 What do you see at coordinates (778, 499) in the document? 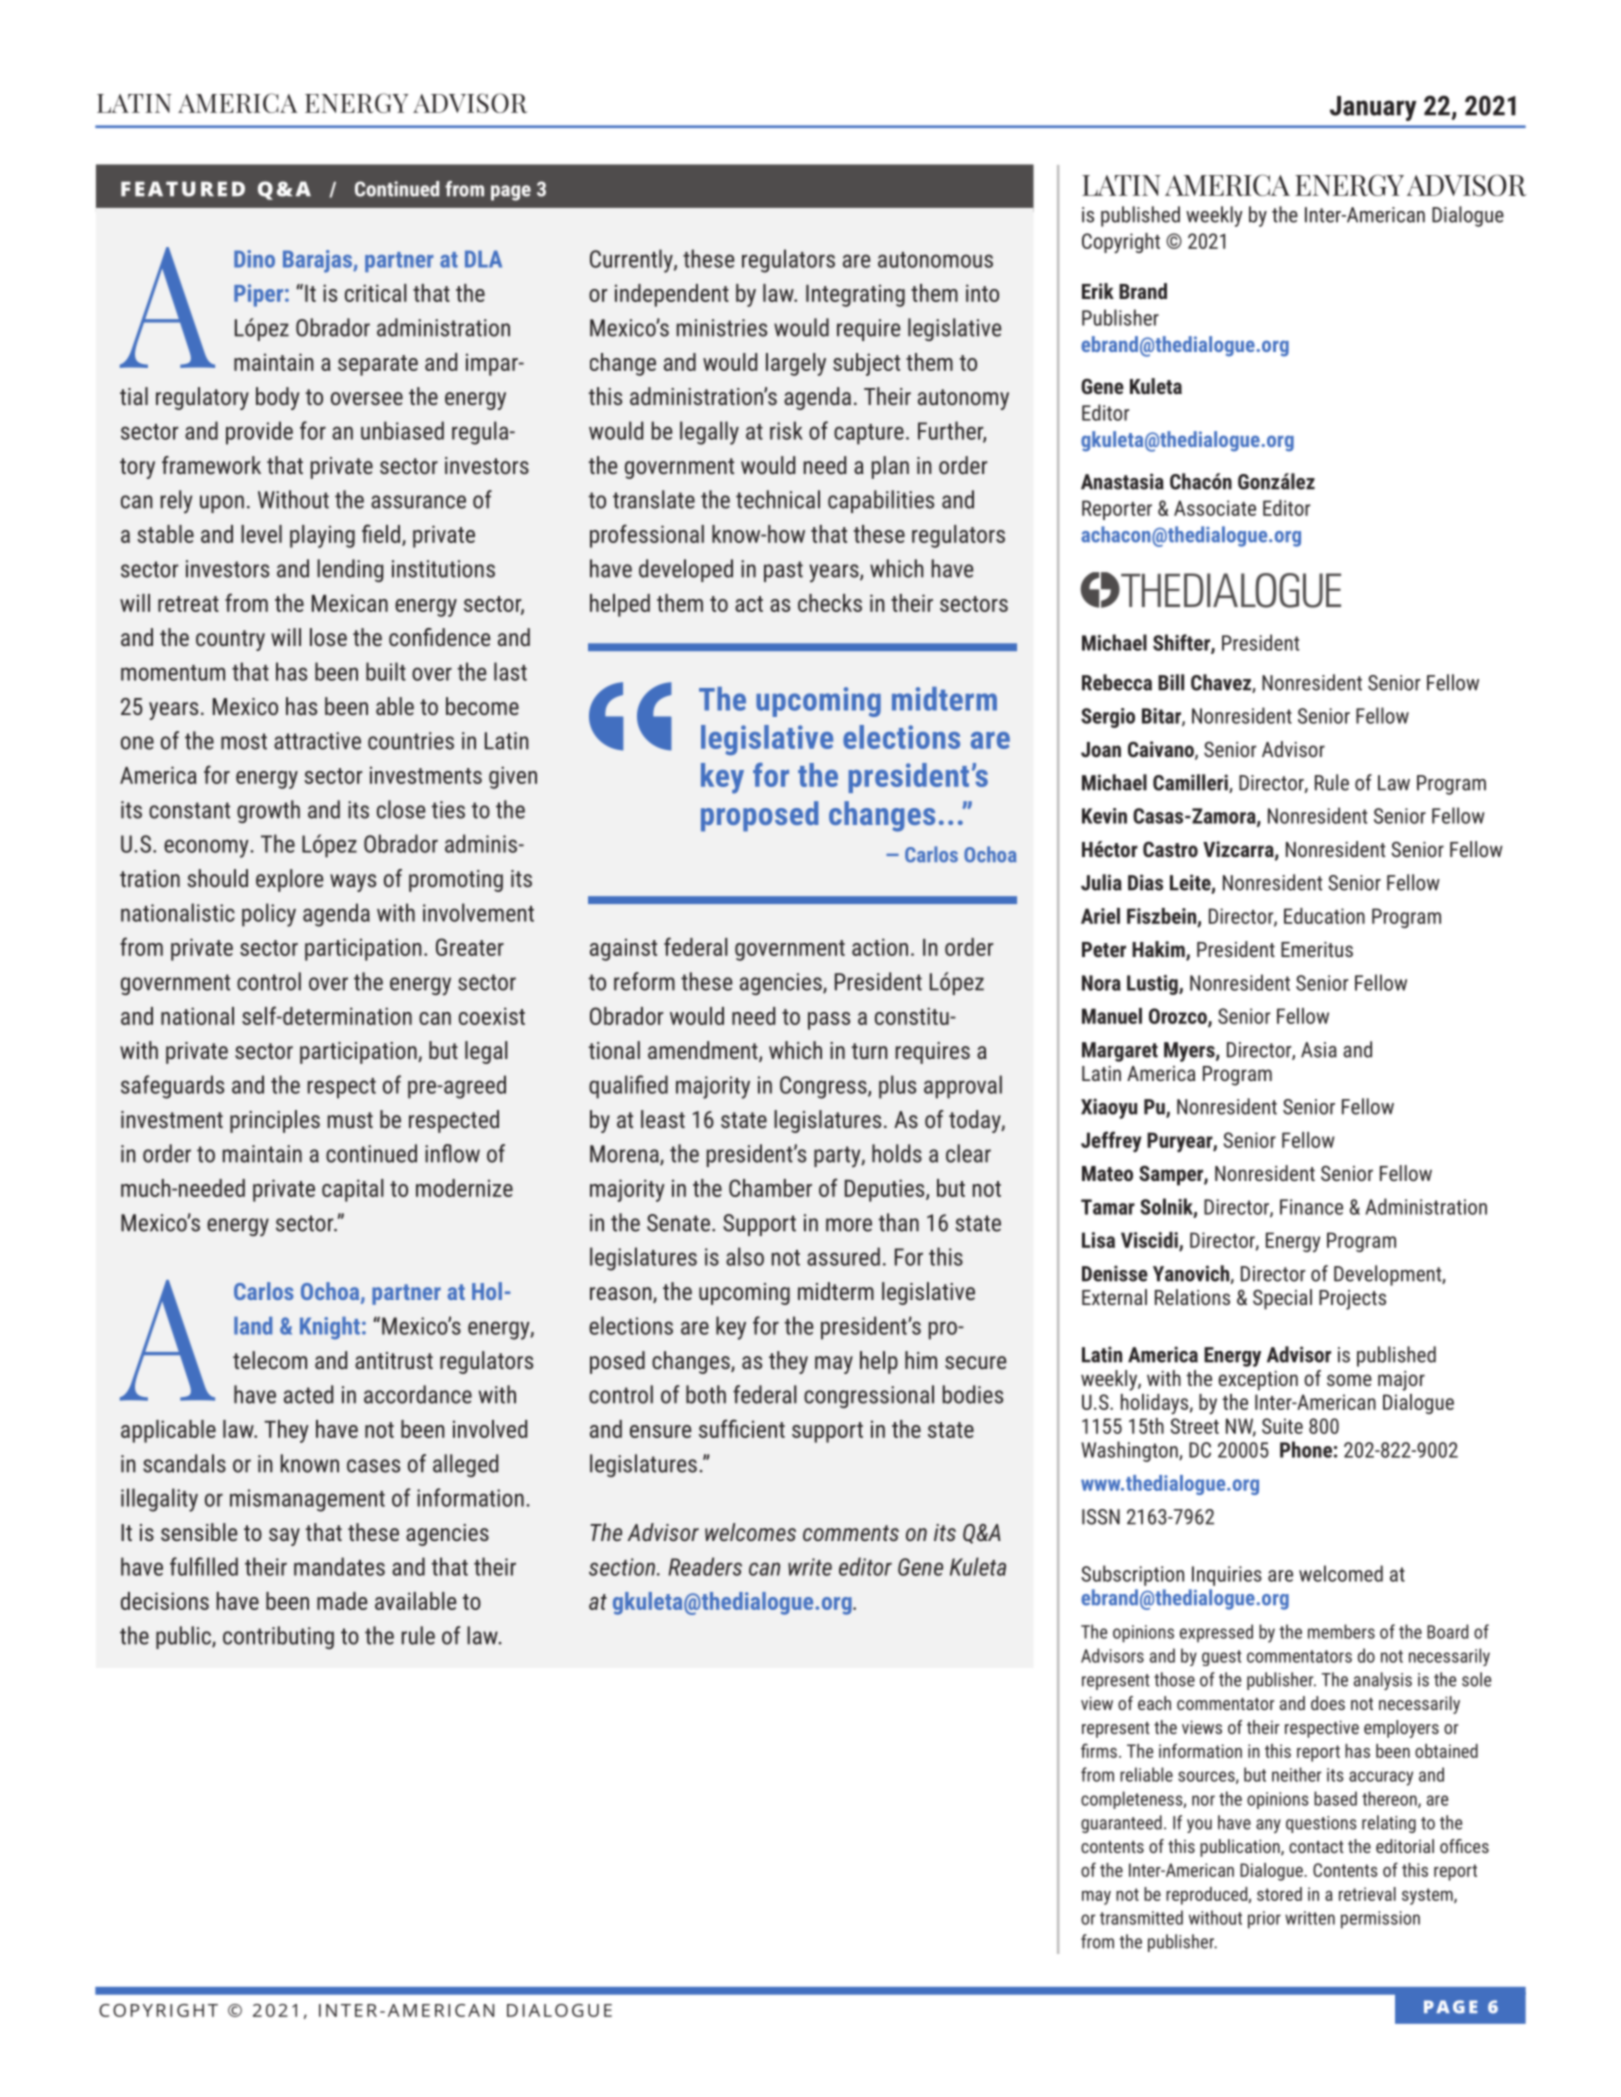
I see `technical` at bounding box center [778, 499].
